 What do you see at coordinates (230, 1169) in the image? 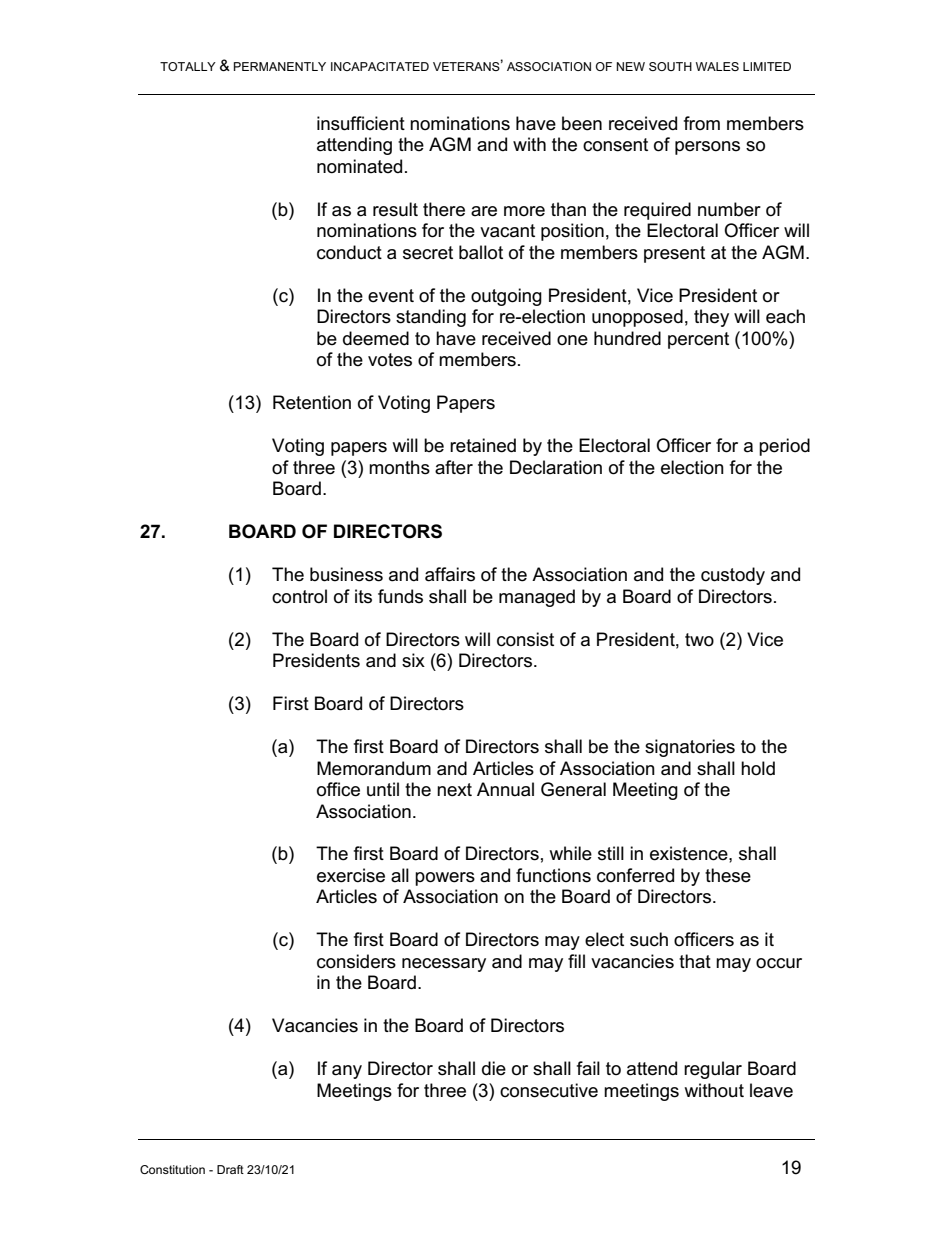
I see `Draft` at bounding box center [230, 1169].
